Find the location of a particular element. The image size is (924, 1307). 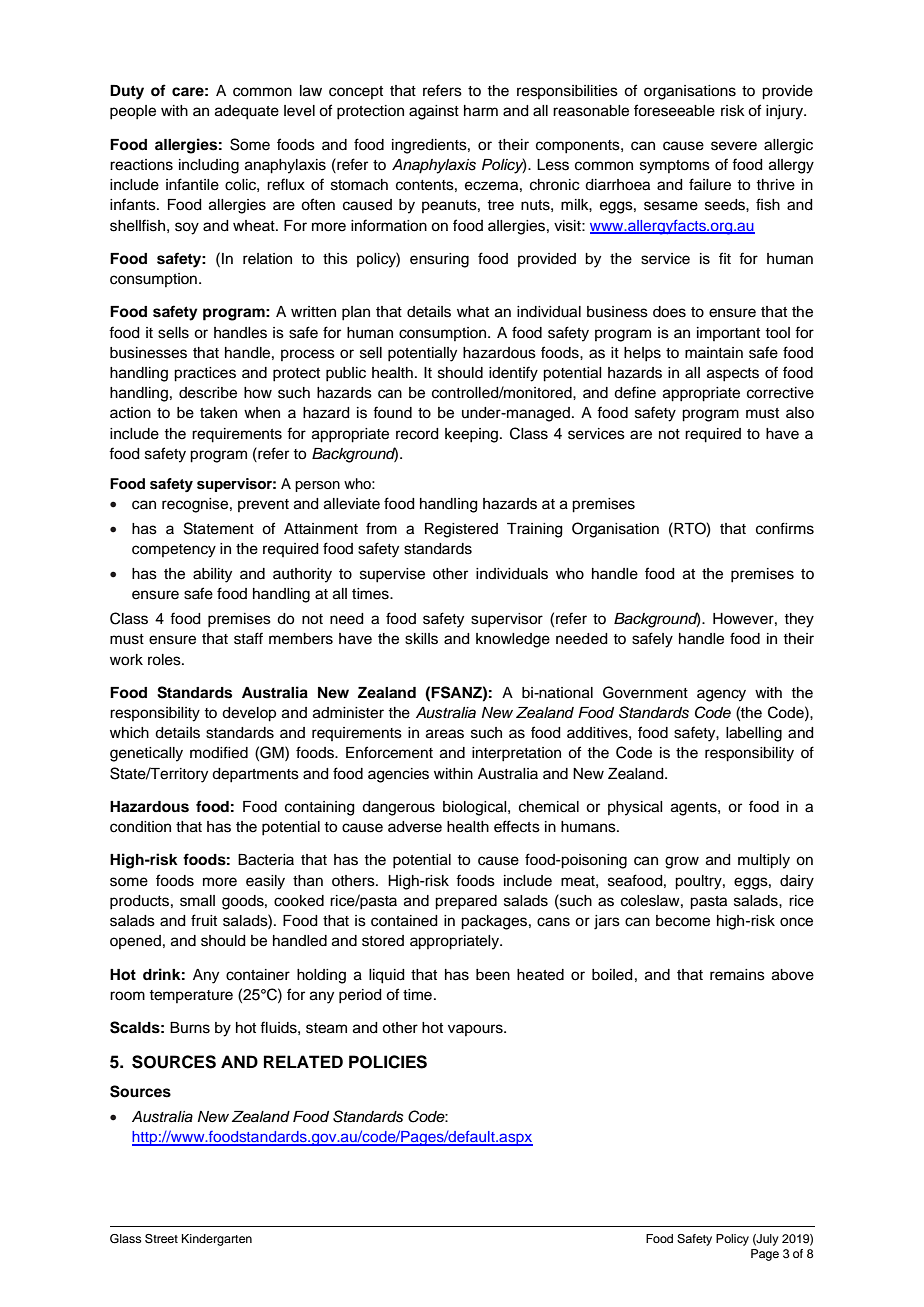

Kindergarten is located at coordinates (217, 1240).
